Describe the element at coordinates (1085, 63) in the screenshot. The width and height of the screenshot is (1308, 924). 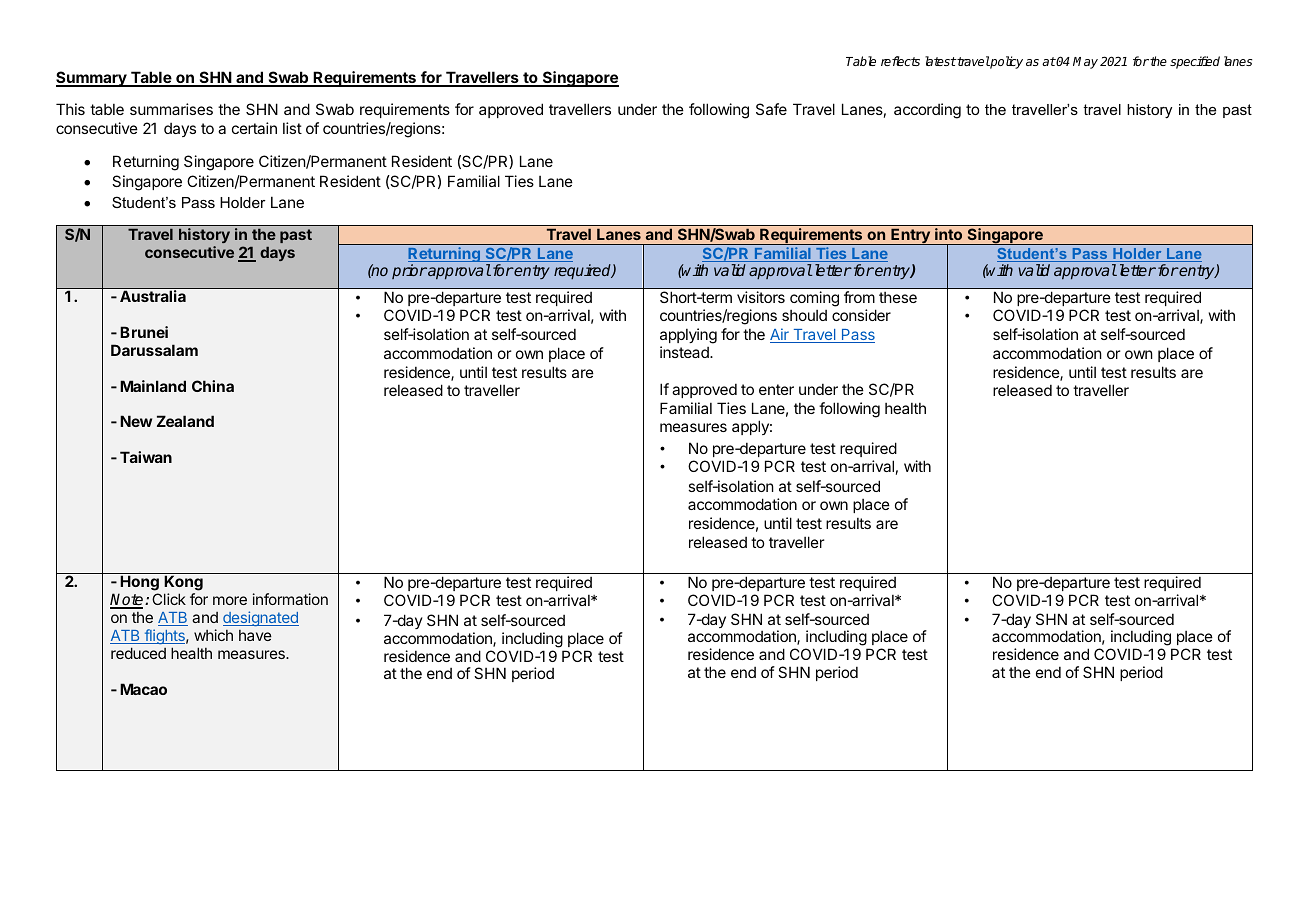
I see `May` at that location.
